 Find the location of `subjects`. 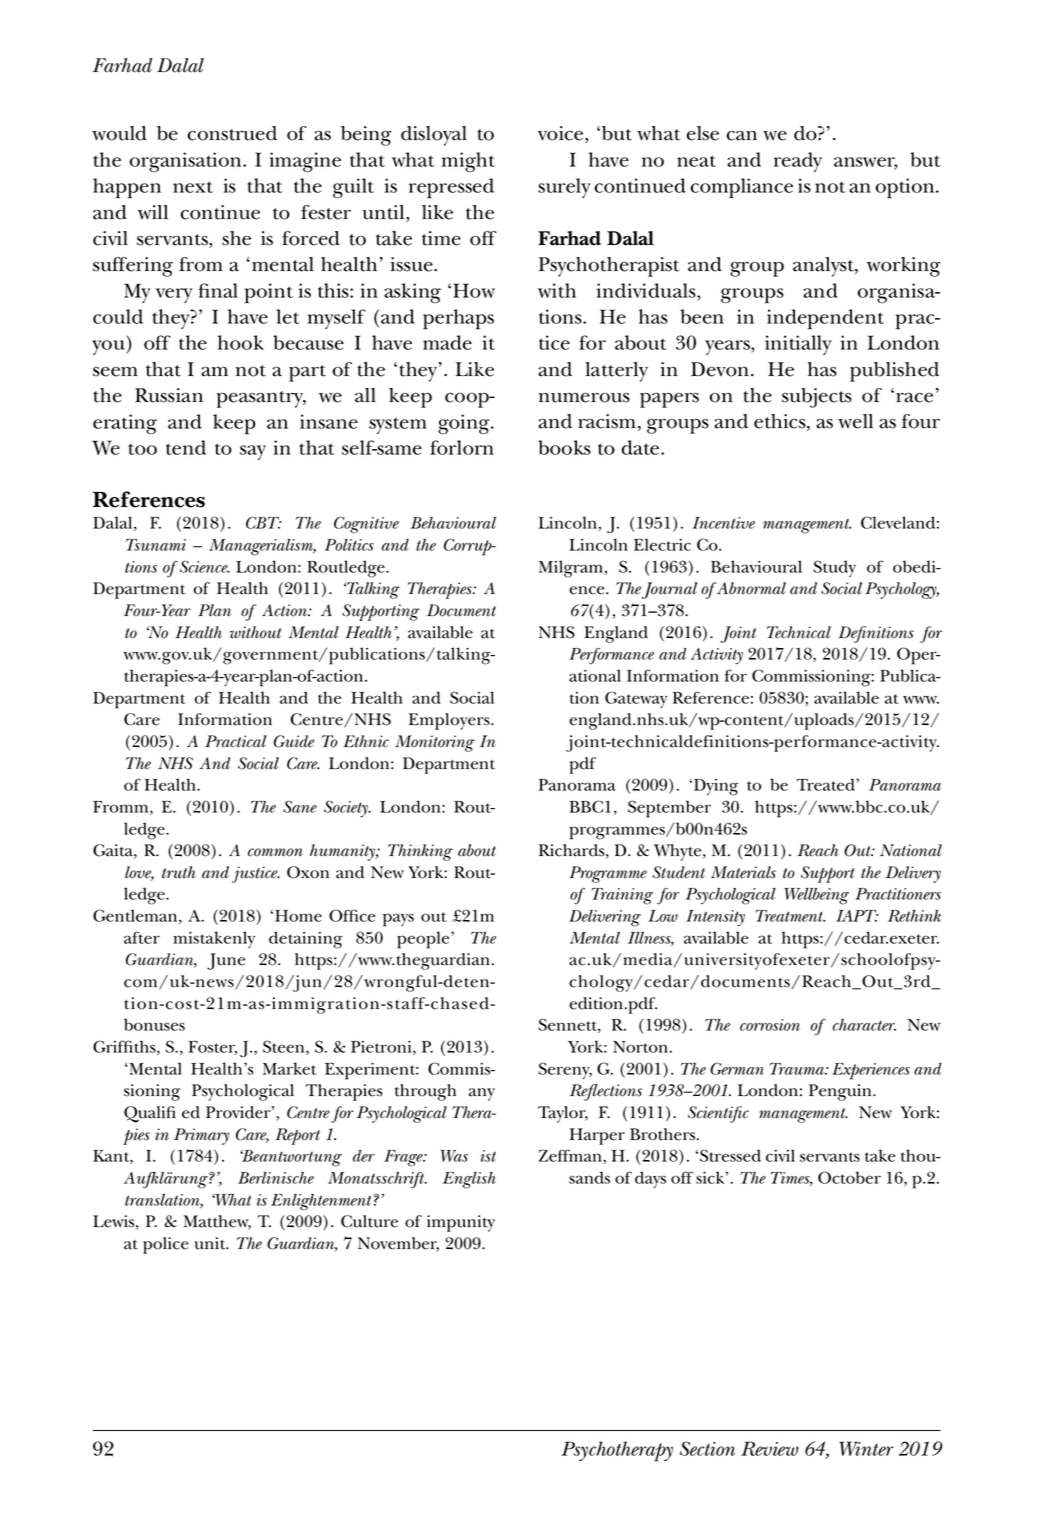

subjects is located at coordinates (817, 398).
